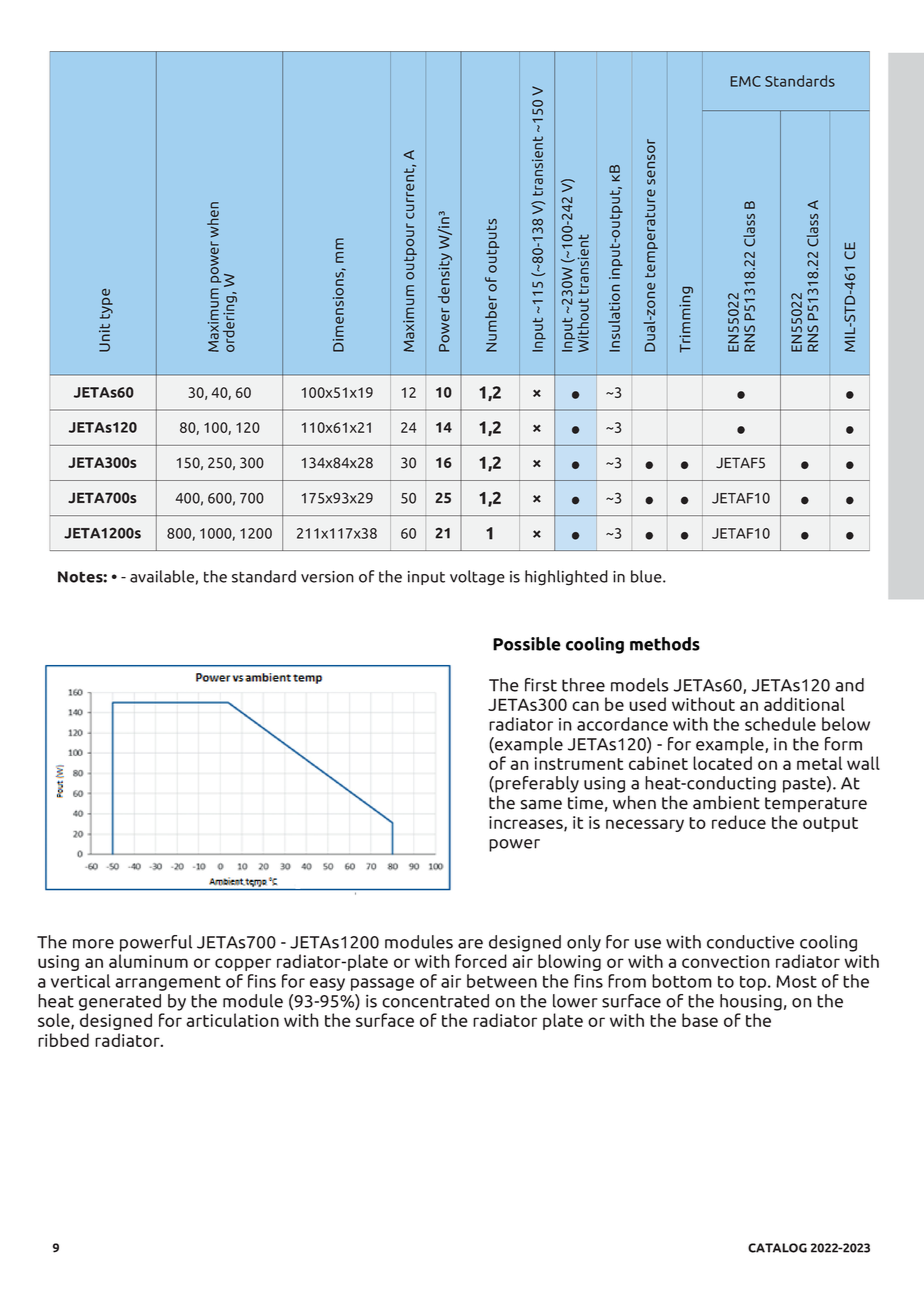  Describe the element at coordinates (93, 944) in the page. I see `more` at that location.
